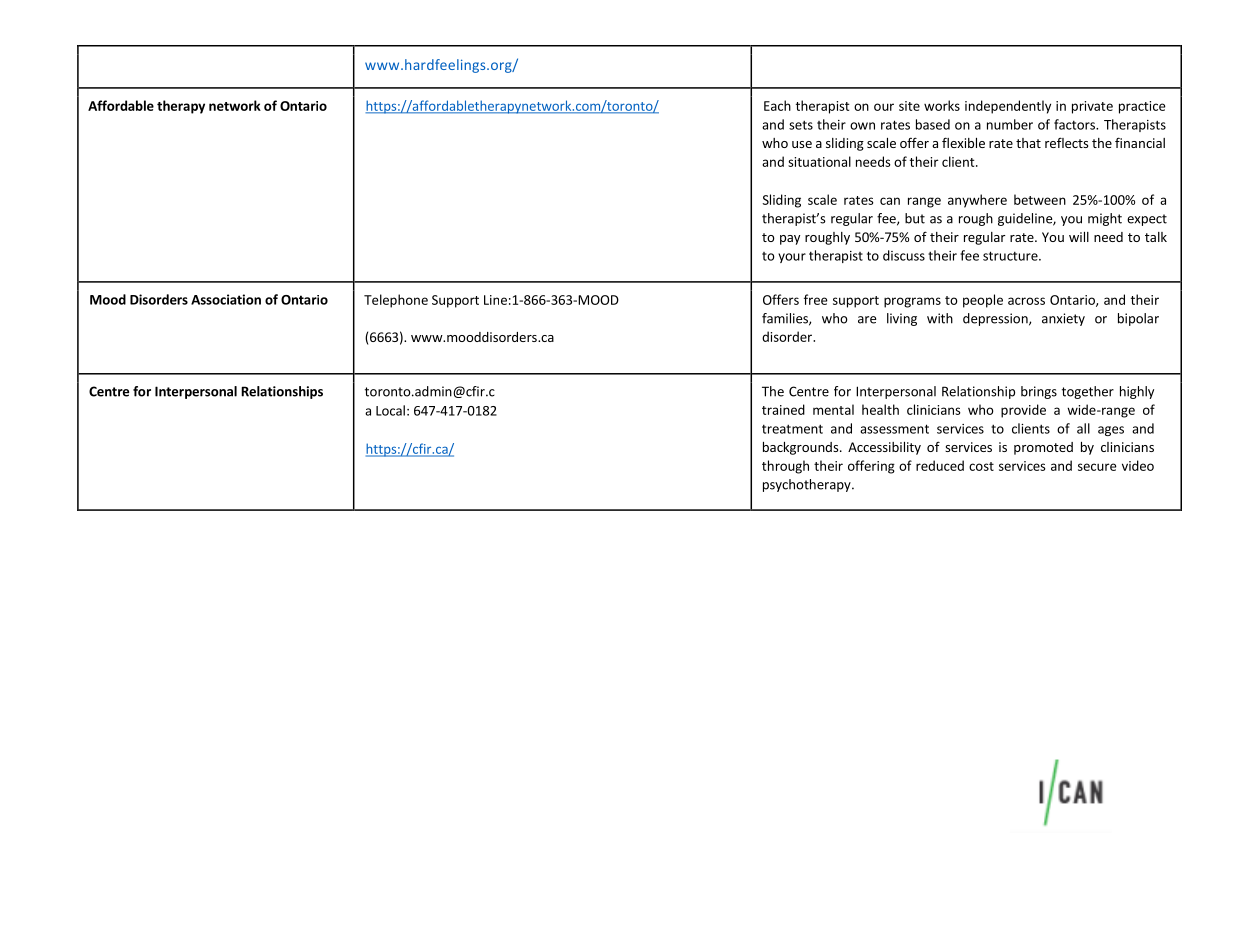  I want to click on free, so click(816, 299).
